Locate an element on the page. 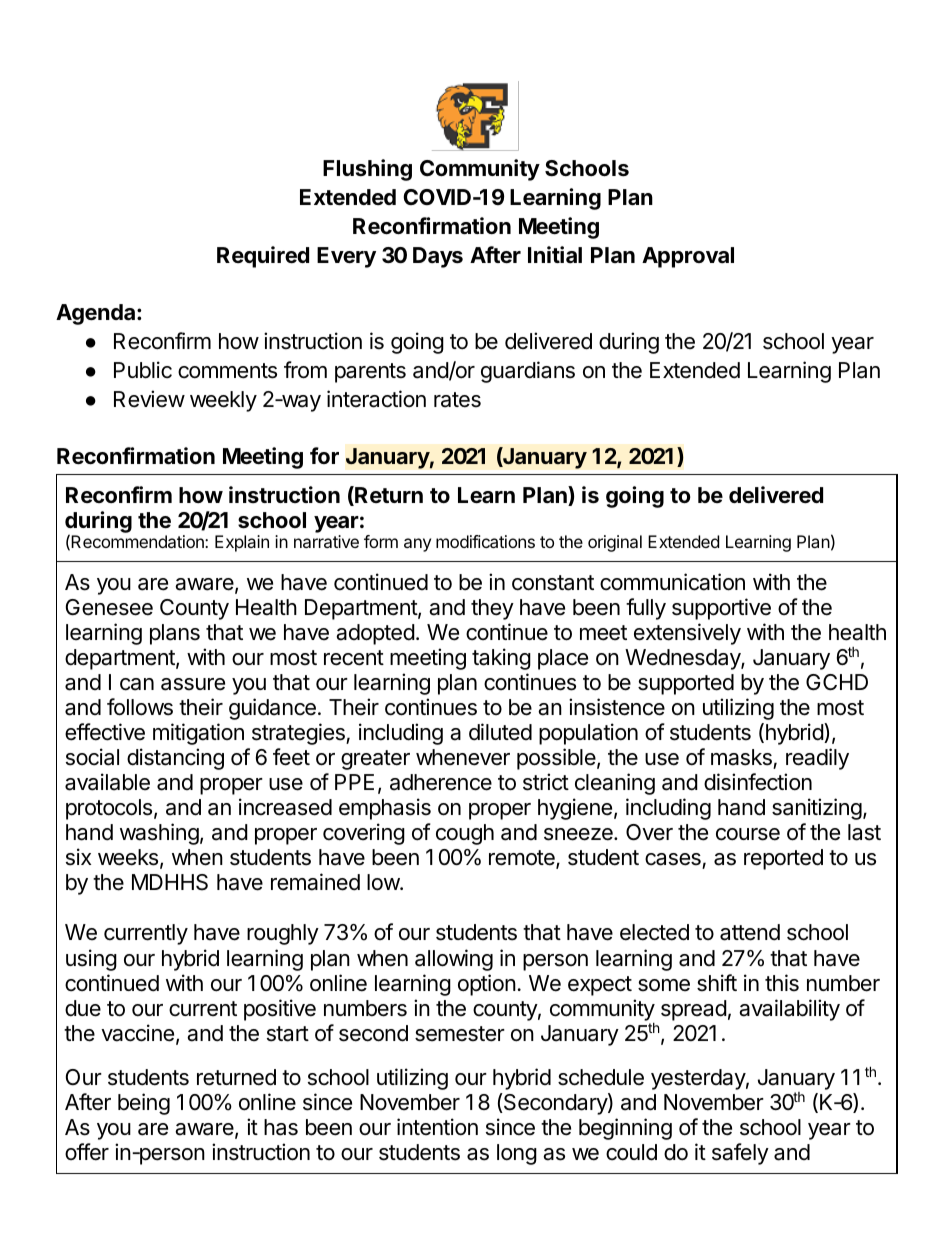 The height and width of the page is (1233, 952). remote is located at coordinates (523, 859).
